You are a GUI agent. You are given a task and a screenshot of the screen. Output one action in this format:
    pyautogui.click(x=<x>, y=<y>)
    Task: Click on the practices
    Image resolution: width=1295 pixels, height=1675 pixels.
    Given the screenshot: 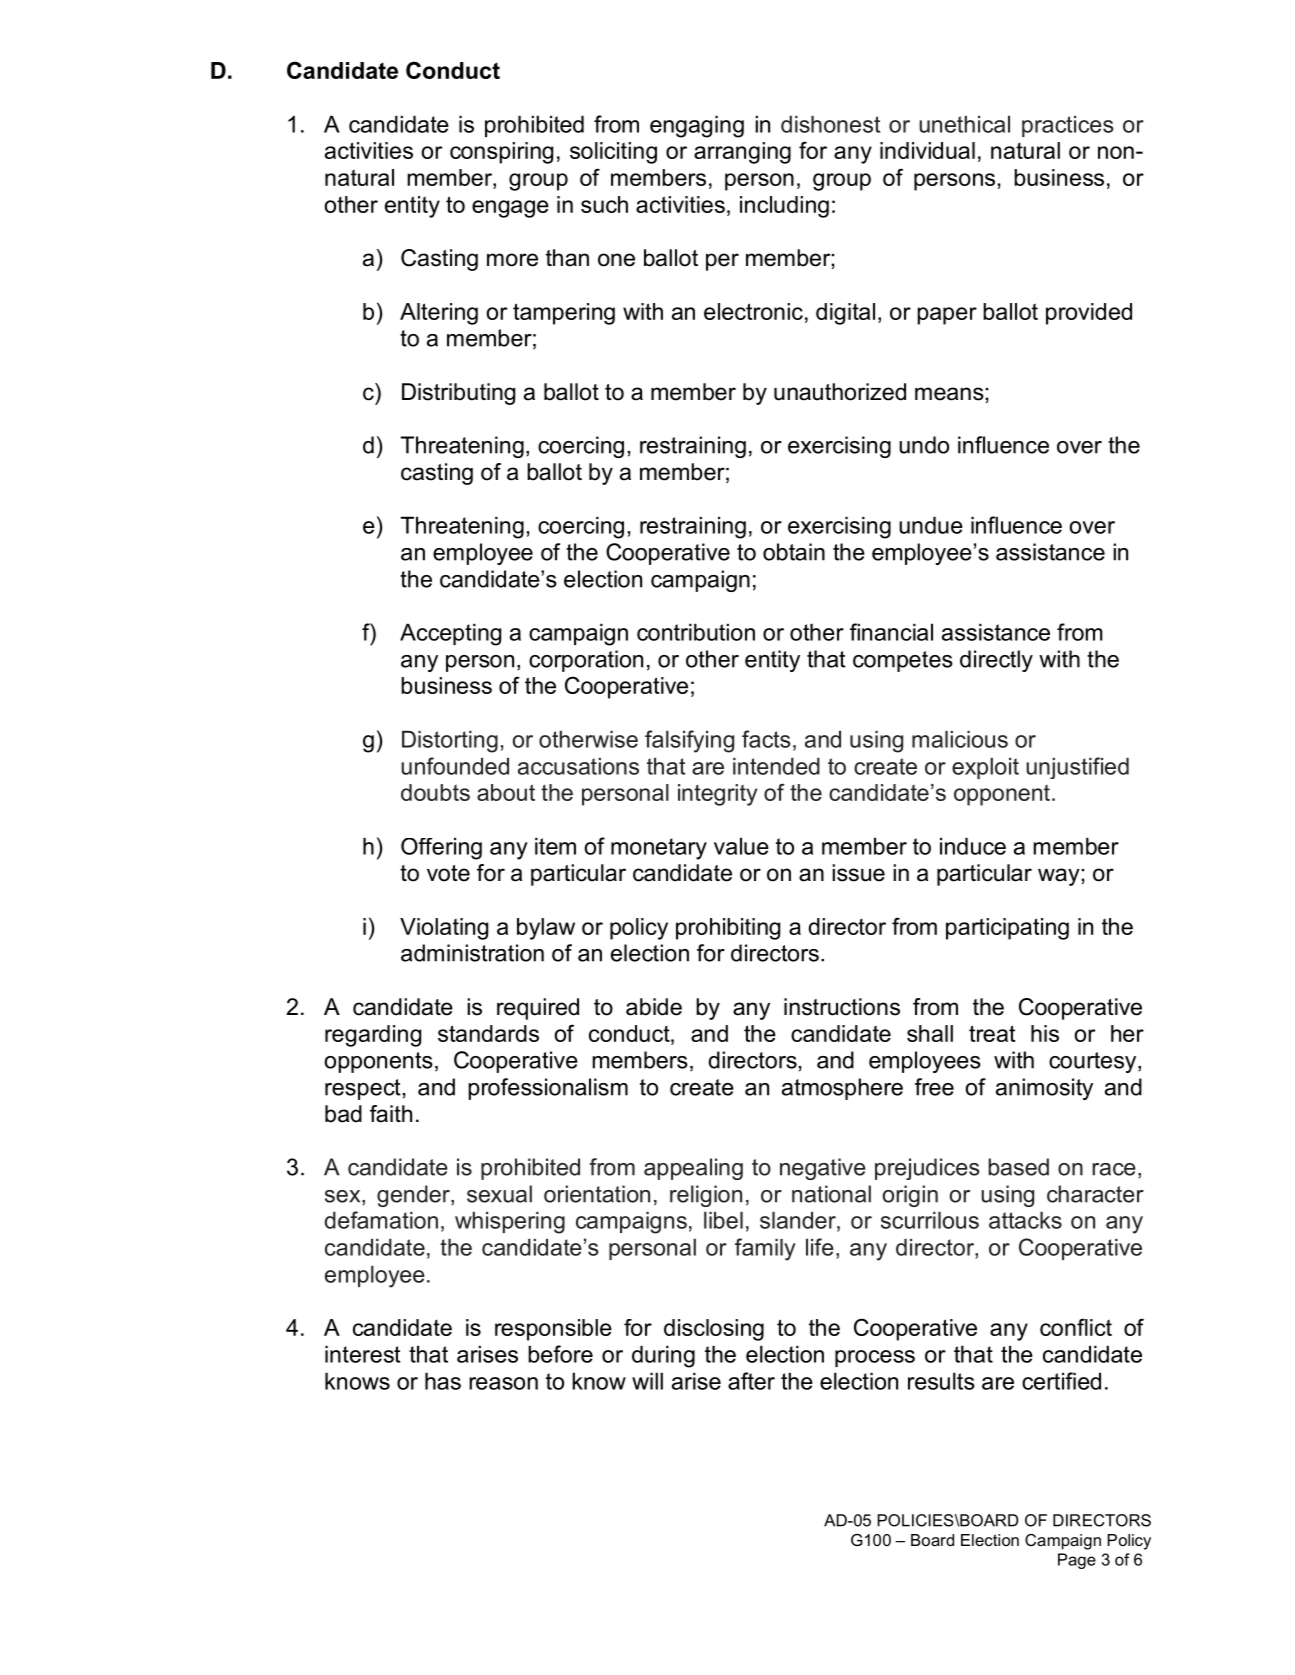 What is the action you would take?
    pyautogui.click(x=1068, y=126)
